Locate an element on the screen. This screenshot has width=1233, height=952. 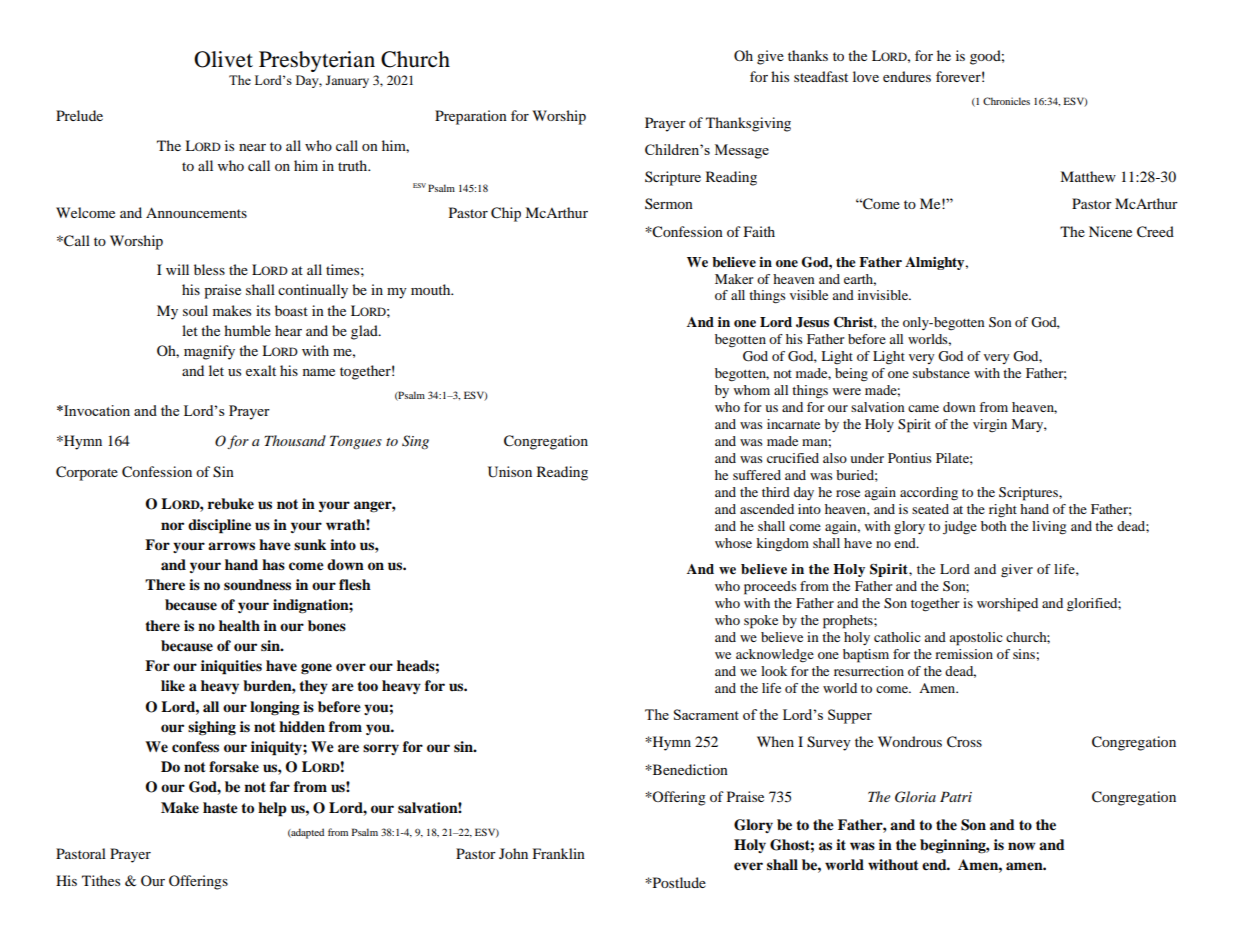
soundness is located at coordinates (257, 584).
